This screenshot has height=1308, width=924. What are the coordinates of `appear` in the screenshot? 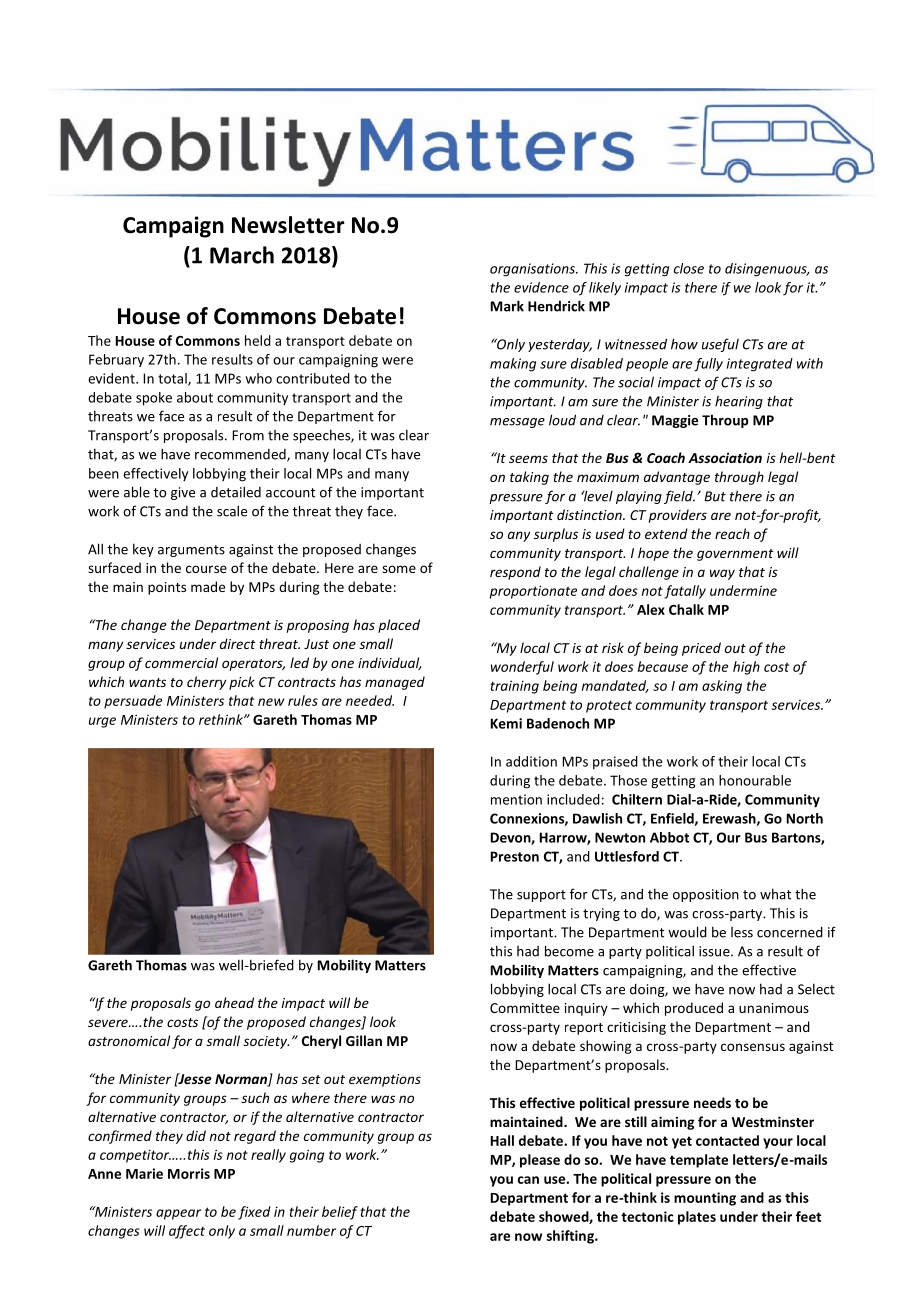 It's located at (178, 1214).
